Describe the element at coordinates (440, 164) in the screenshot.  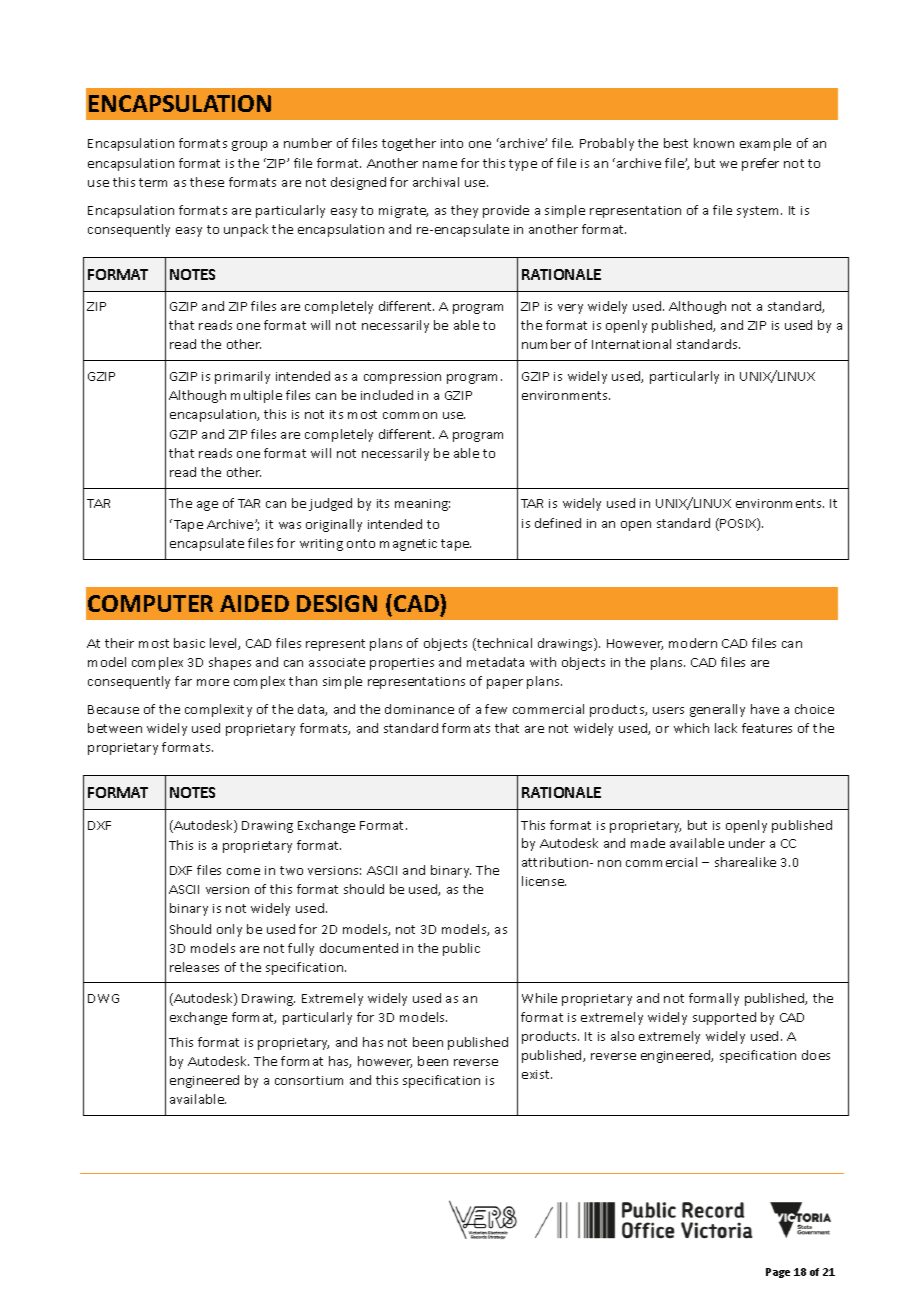
I see `name` at that location.
